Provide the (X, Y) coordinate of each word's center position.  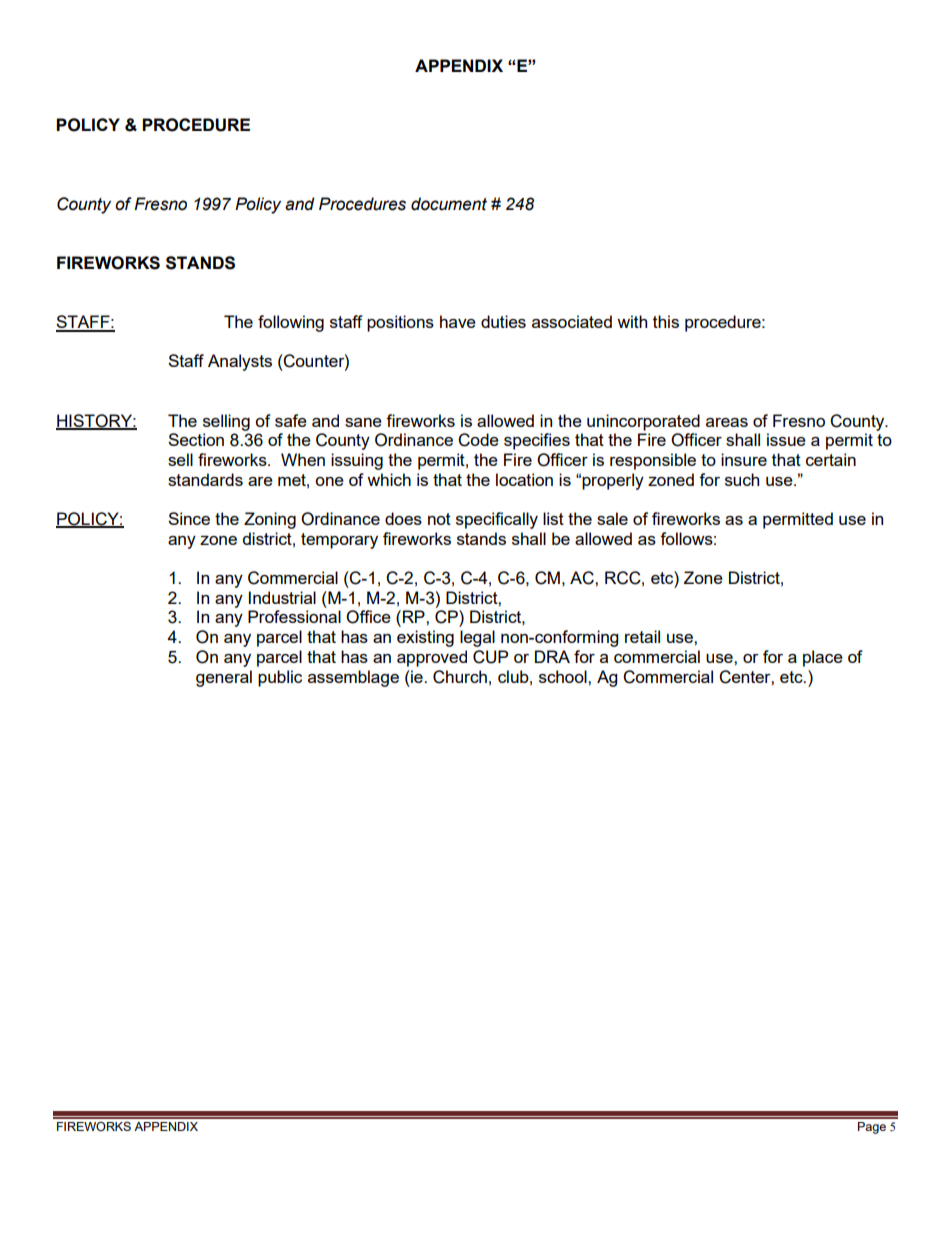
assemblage (353, 678)
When (303, 459)
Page (872, 1128)
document (449, 204)
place (823, 658)
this (666, 321)
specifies (537, 441)
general (224, 678)
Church (460, 677)
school (564, 676)
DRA (552, 656)
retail (642, 636)
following (291, 323)
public (280, 678)
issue (786, 439)
